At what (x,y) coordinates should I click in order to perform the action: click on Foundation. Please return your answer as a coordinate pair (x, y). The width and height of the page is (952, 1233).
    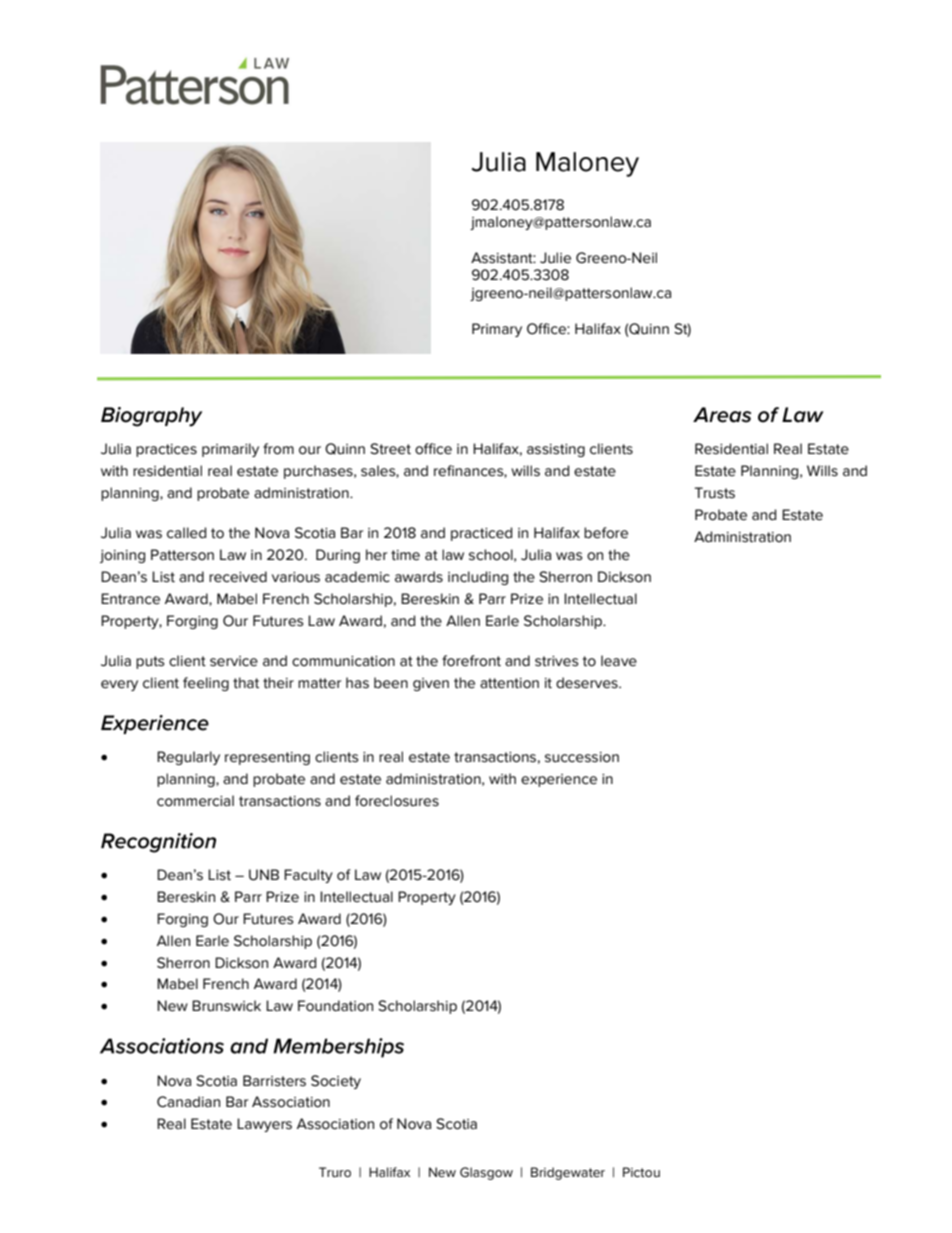
    Looking at the image, I should click on (335, 1006).
